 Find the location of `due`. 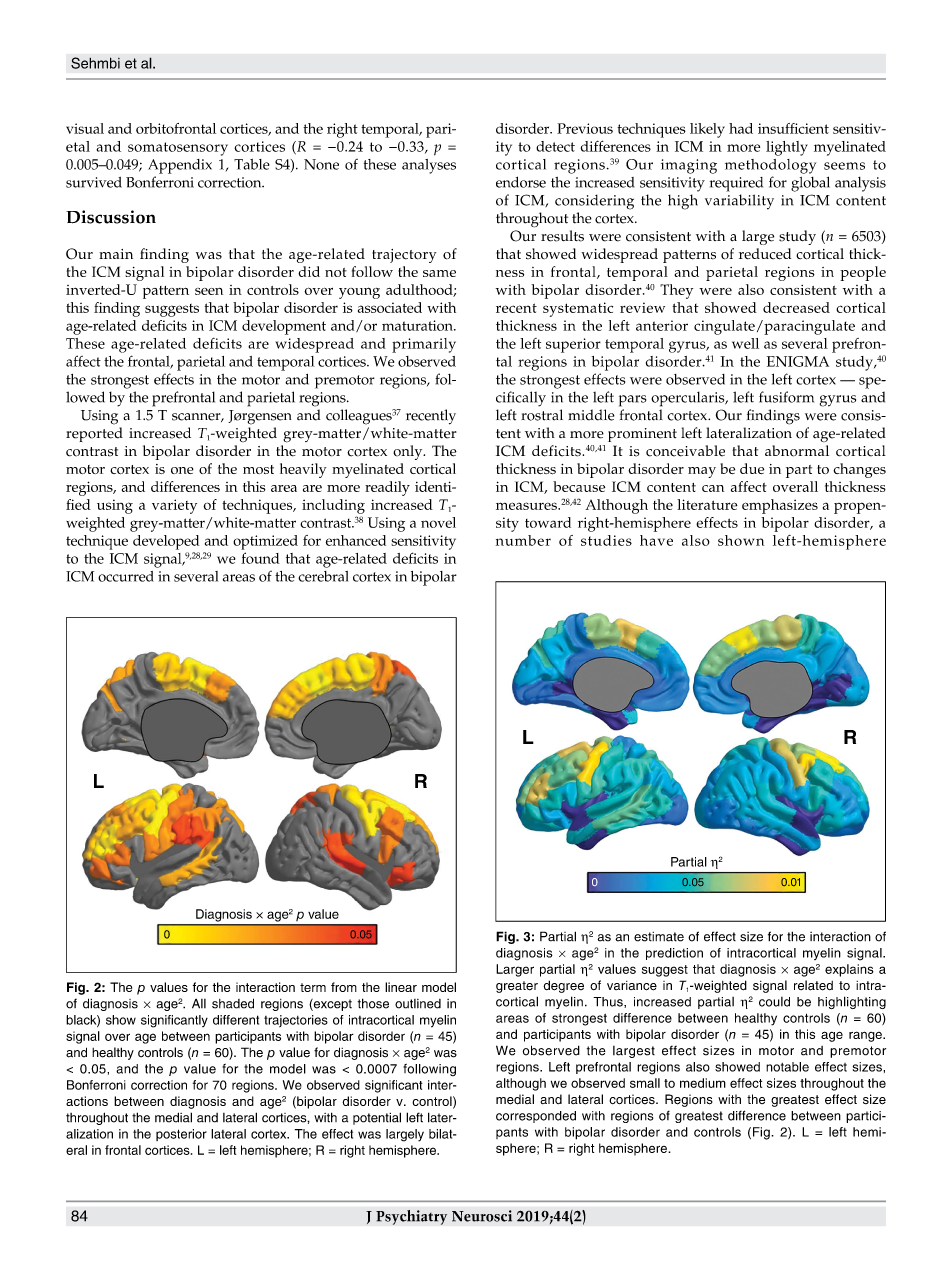

due is located at coordinates (752, 468).
